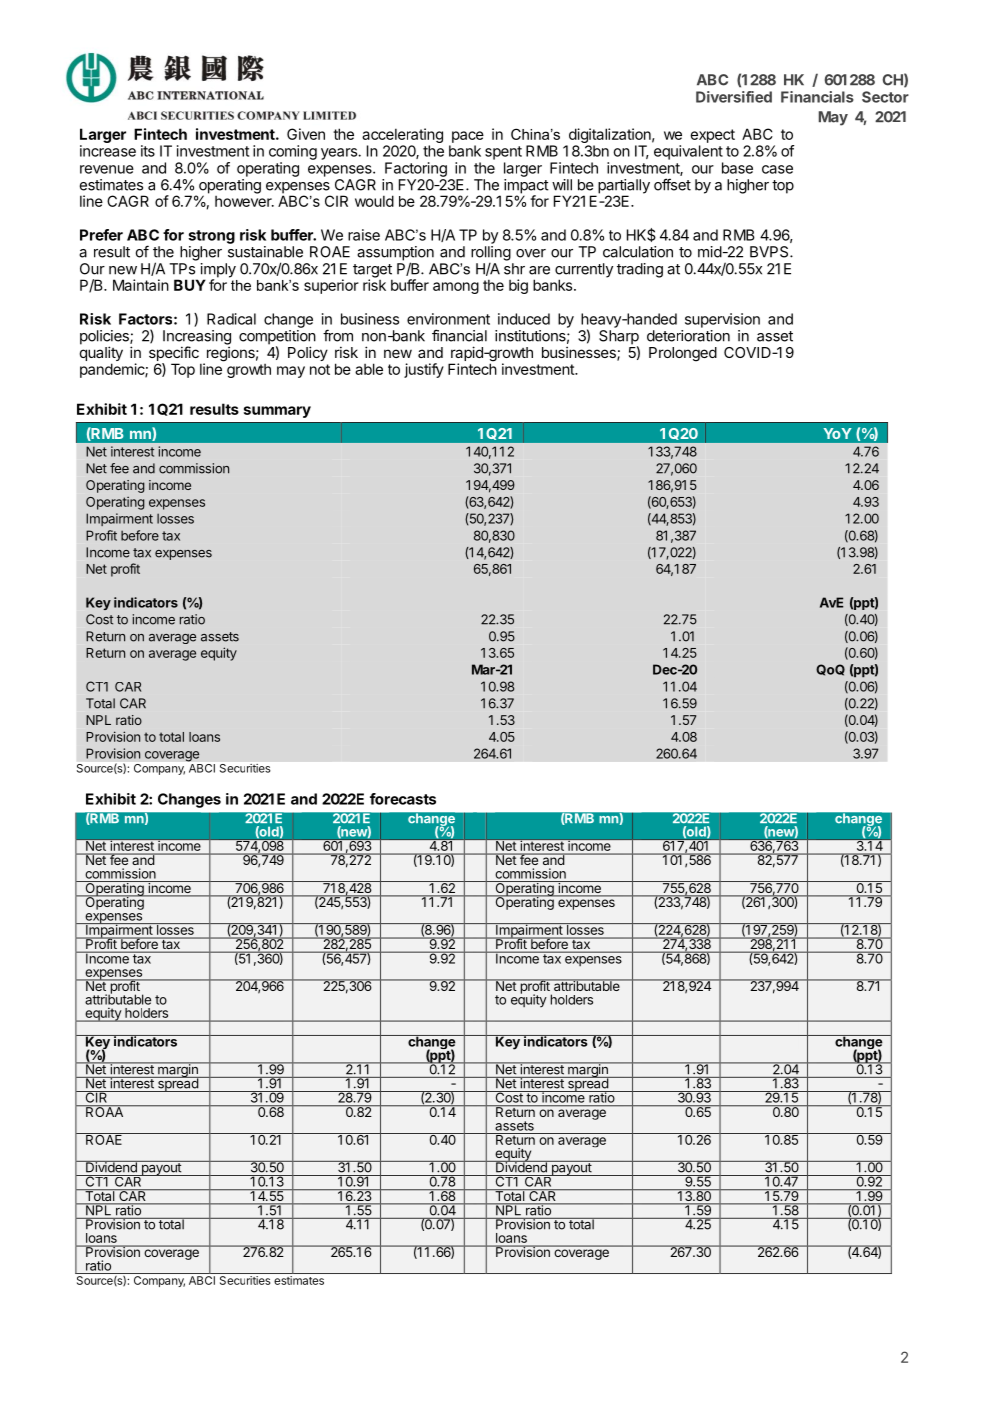 The width and height of the screenshot is (999, 1413). I want to click on its, so click(148, 151).
